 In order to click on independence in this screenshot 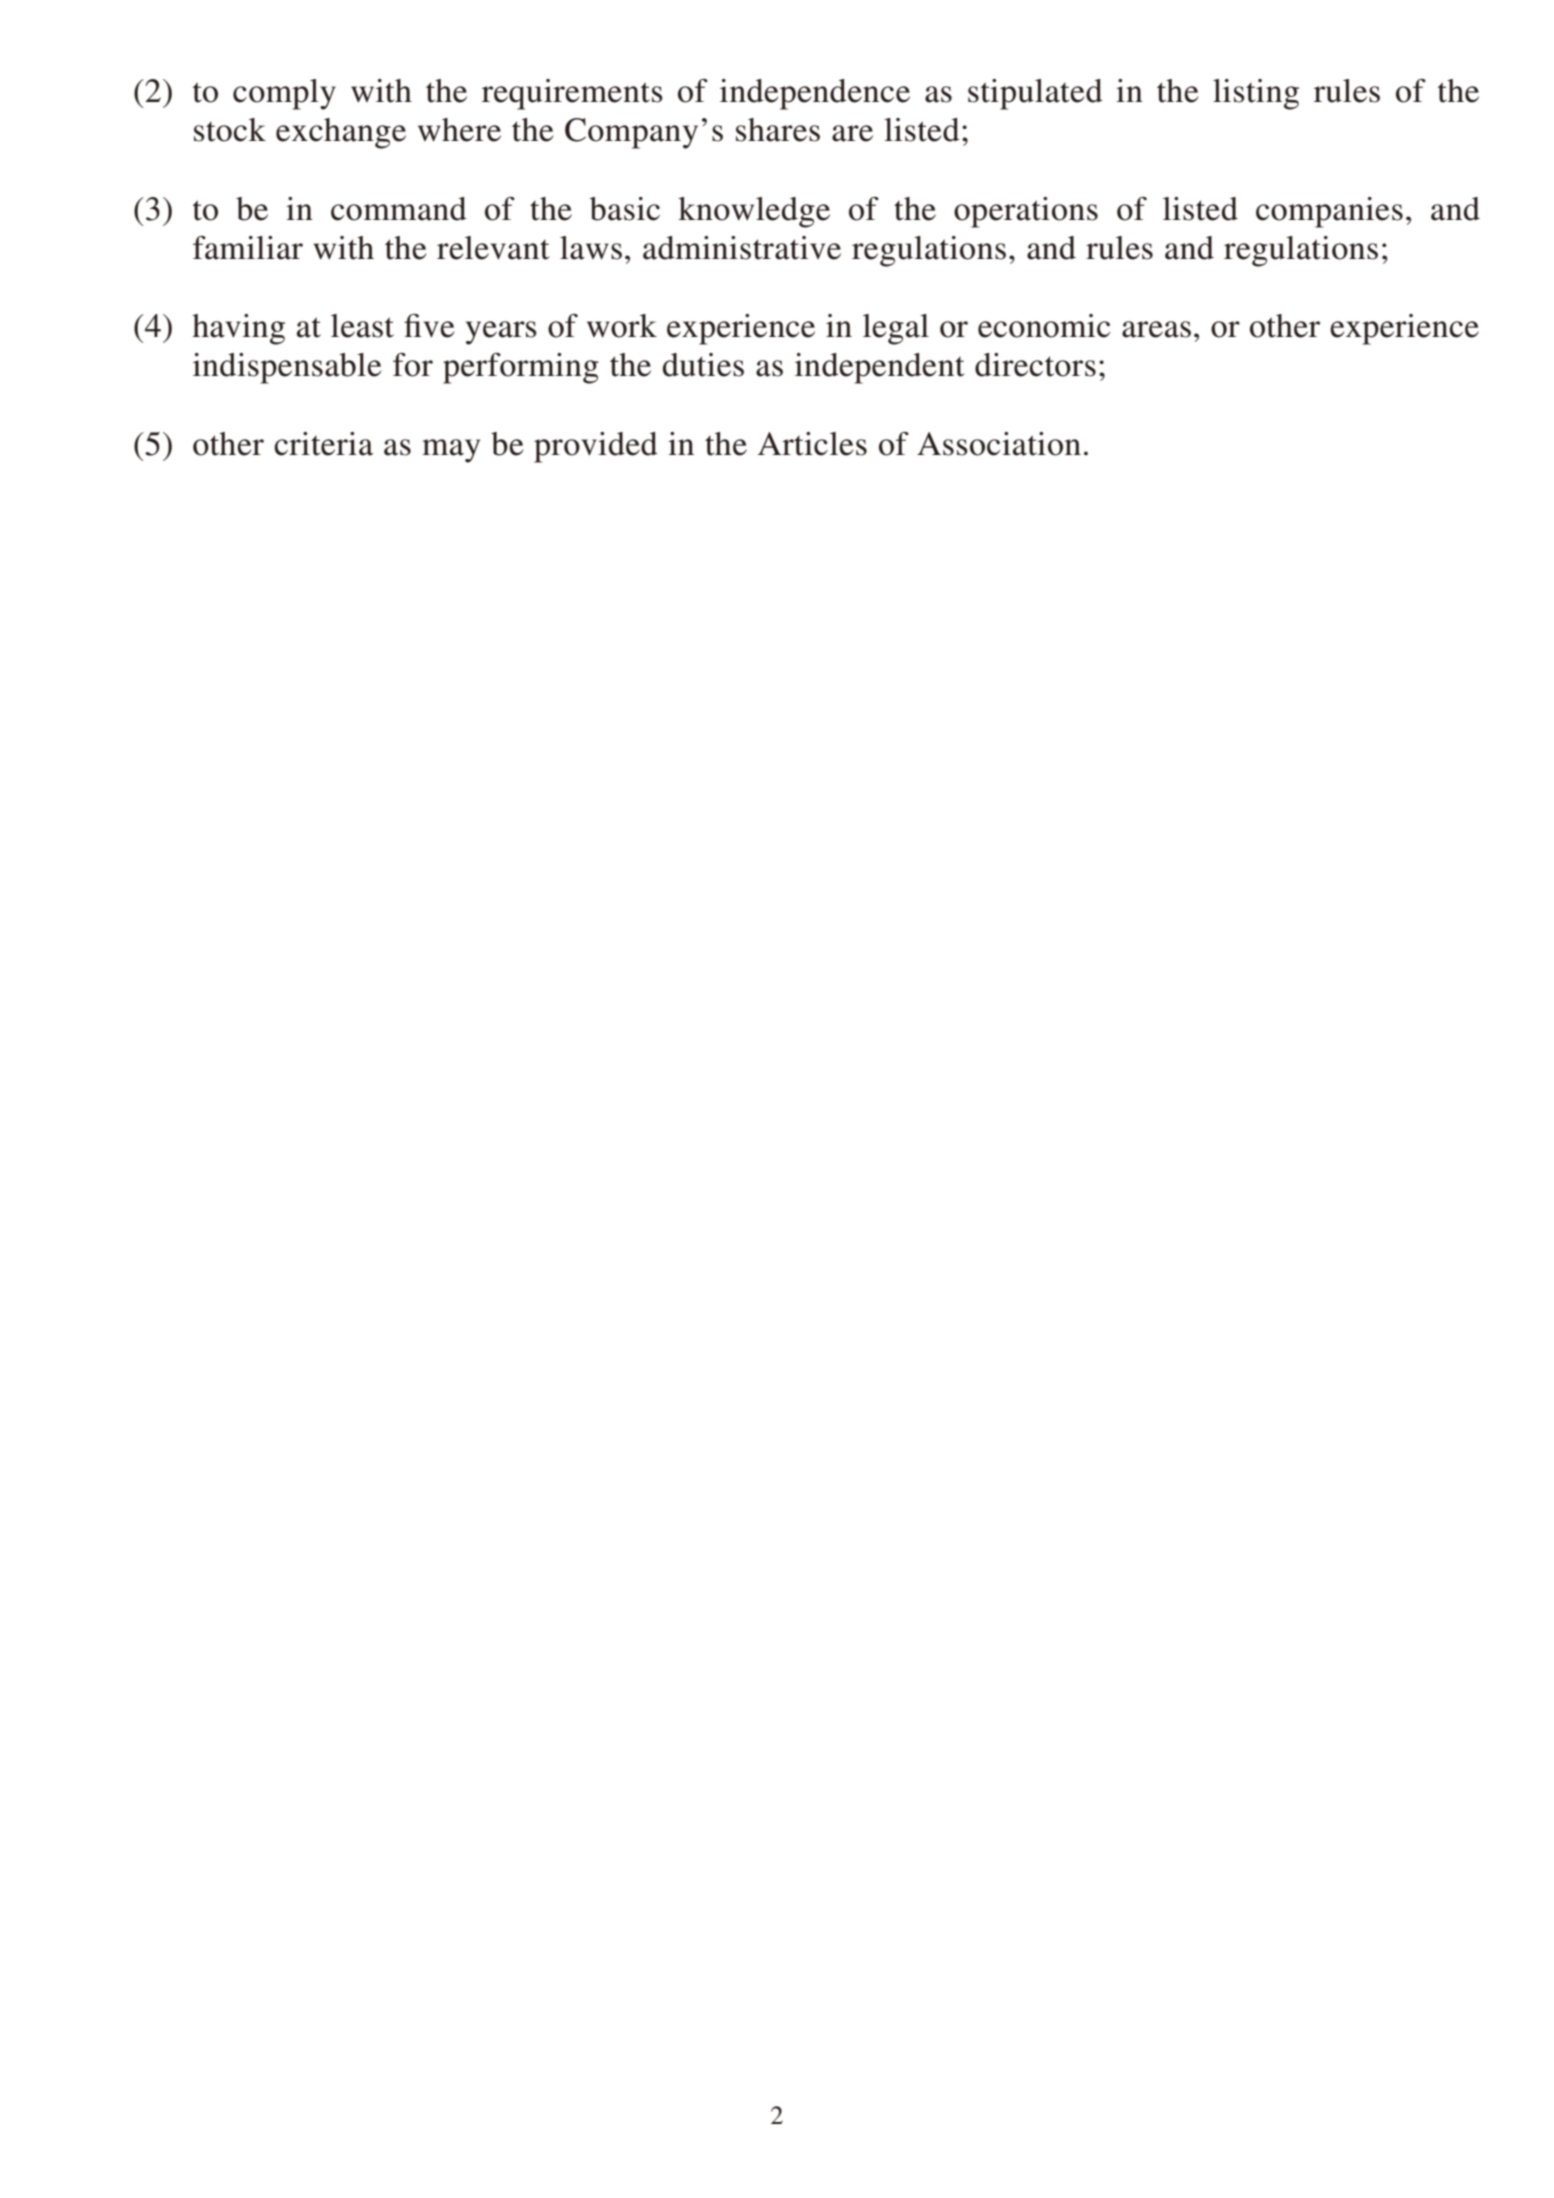, I will do `click(815, 94)`.
